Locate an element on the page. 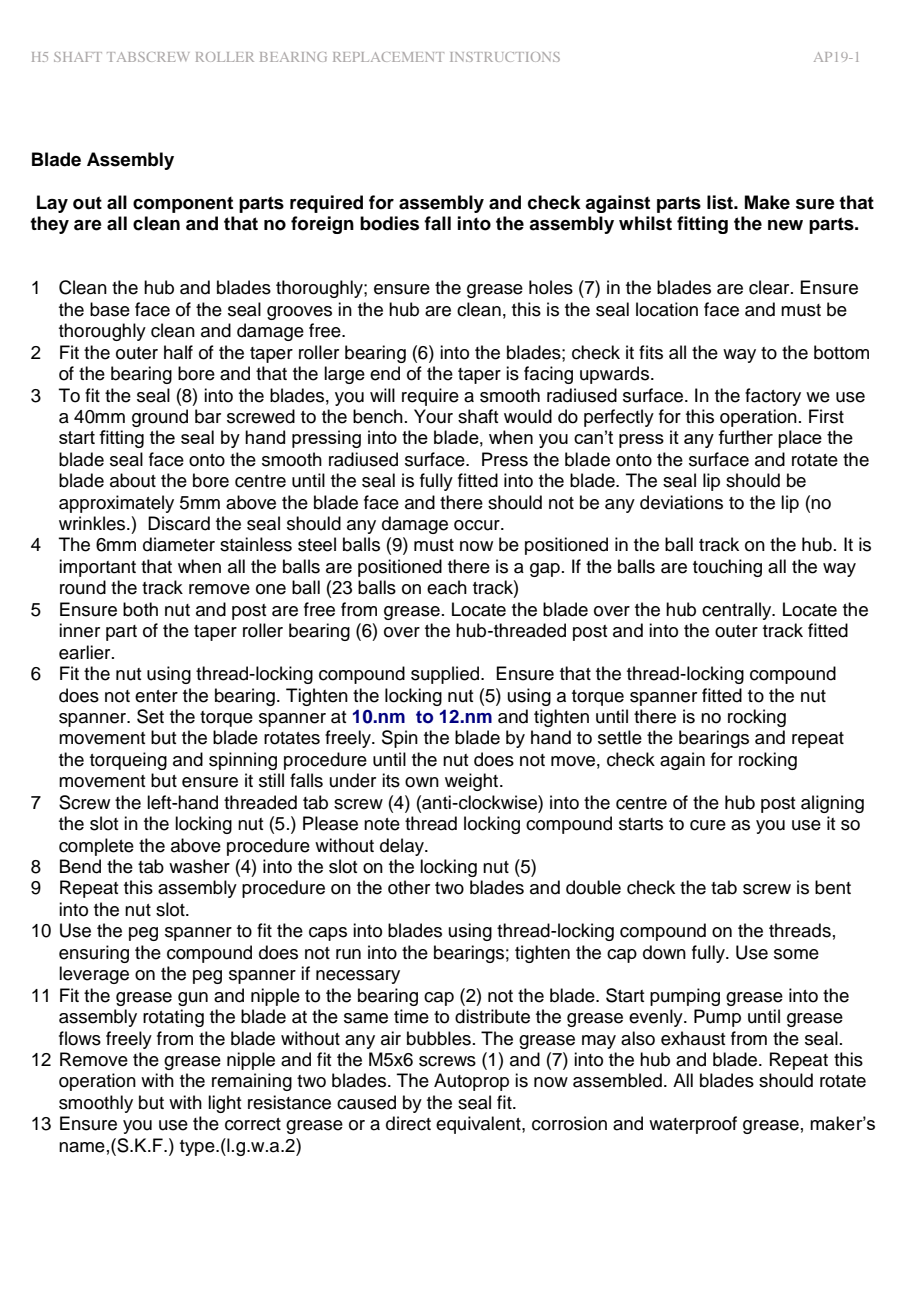 This document has width=924, height=1308. new is located at coordinates (785, 225).
